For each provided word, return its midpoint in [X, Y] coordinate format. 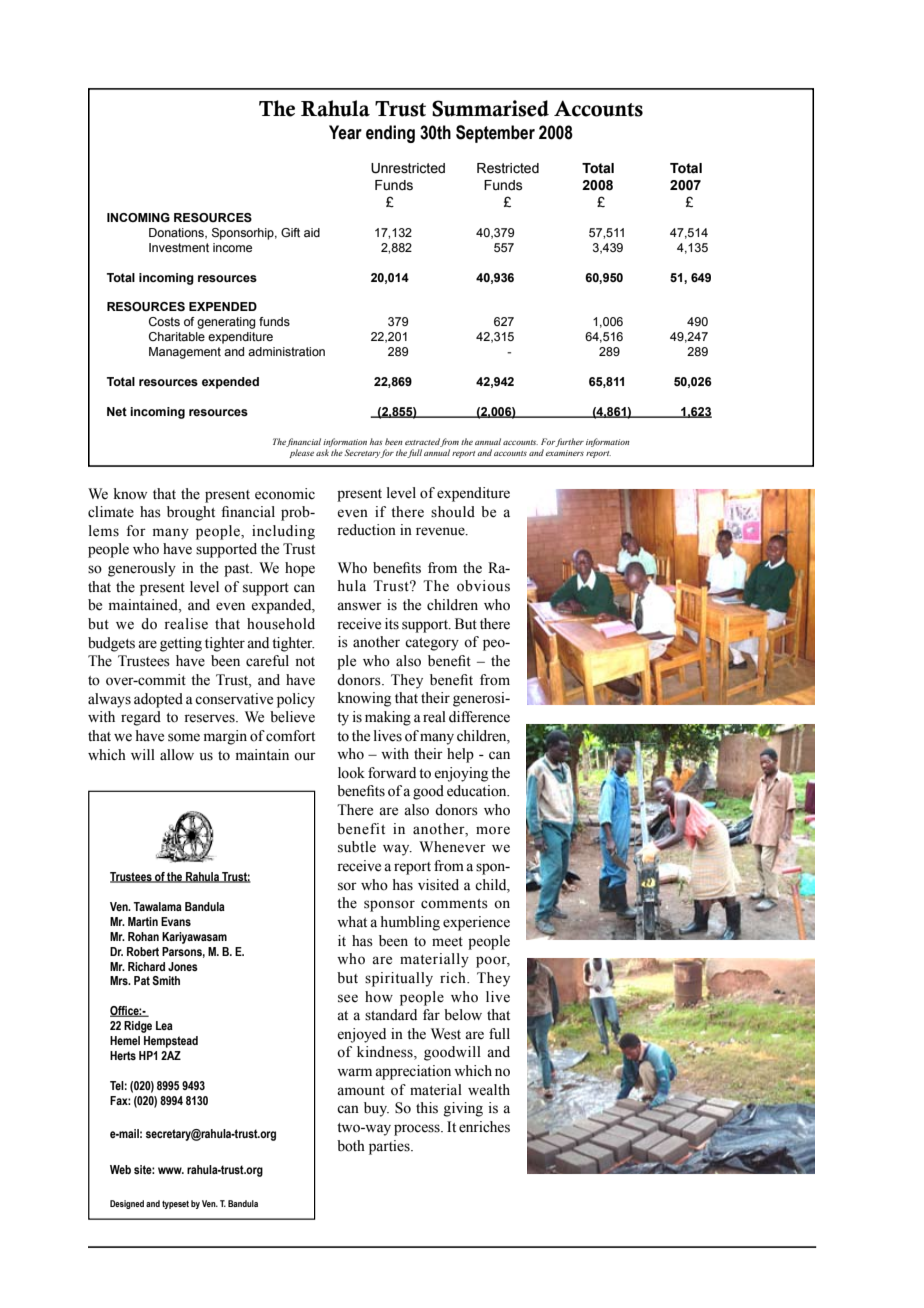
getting [181, 644]
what [352, 922]
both [351, 1146]
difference [479, 717]
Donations [177, 233]
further [569, 442]
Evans [176, 921]
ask [322, 452]
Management [185, 353]
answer [359, 606]
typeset [175, 1205]
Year [345, 132]
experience [476, 923]
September [495, 134]
